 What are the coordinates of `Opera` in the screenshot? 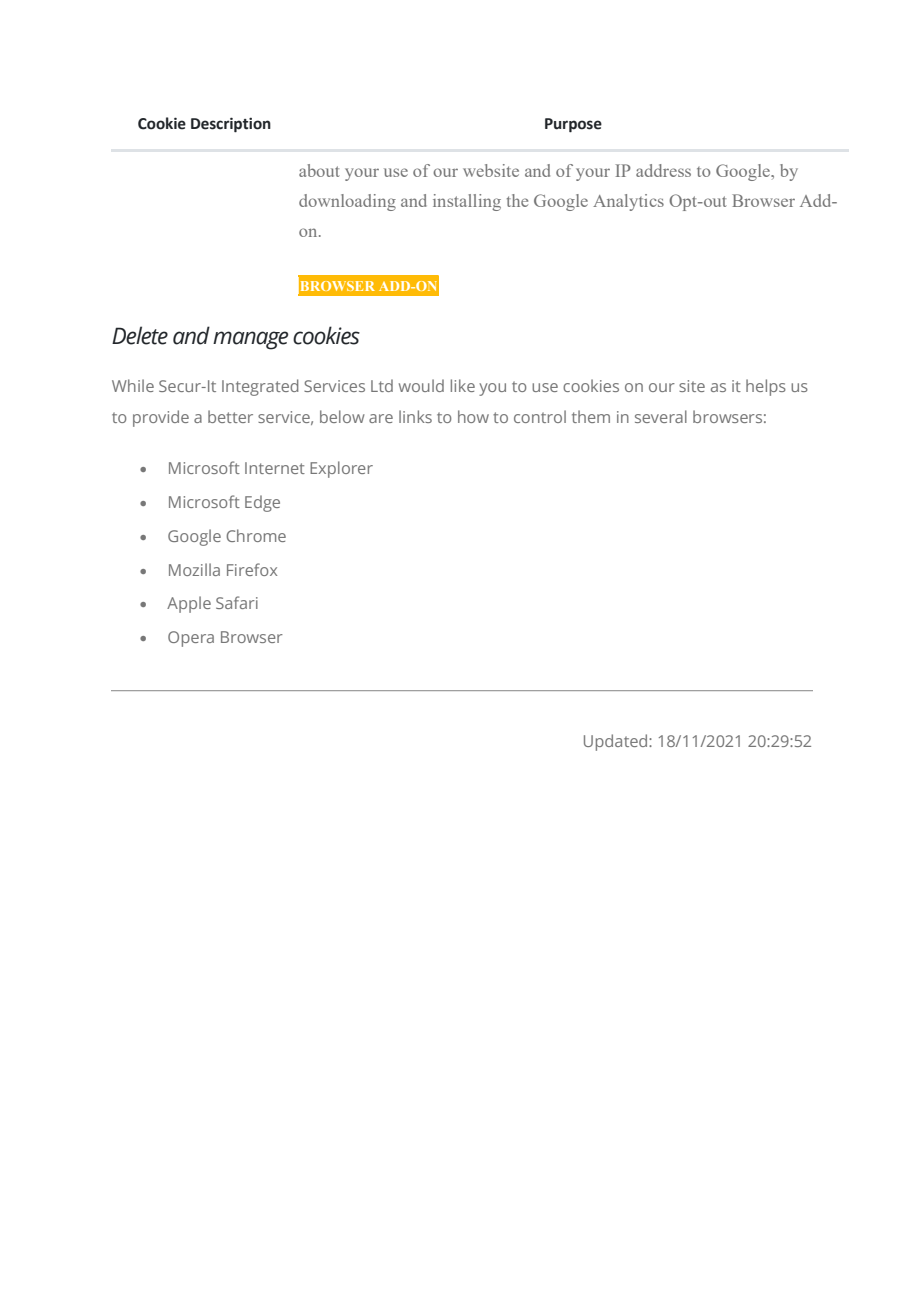 It's located at (191, 639).
